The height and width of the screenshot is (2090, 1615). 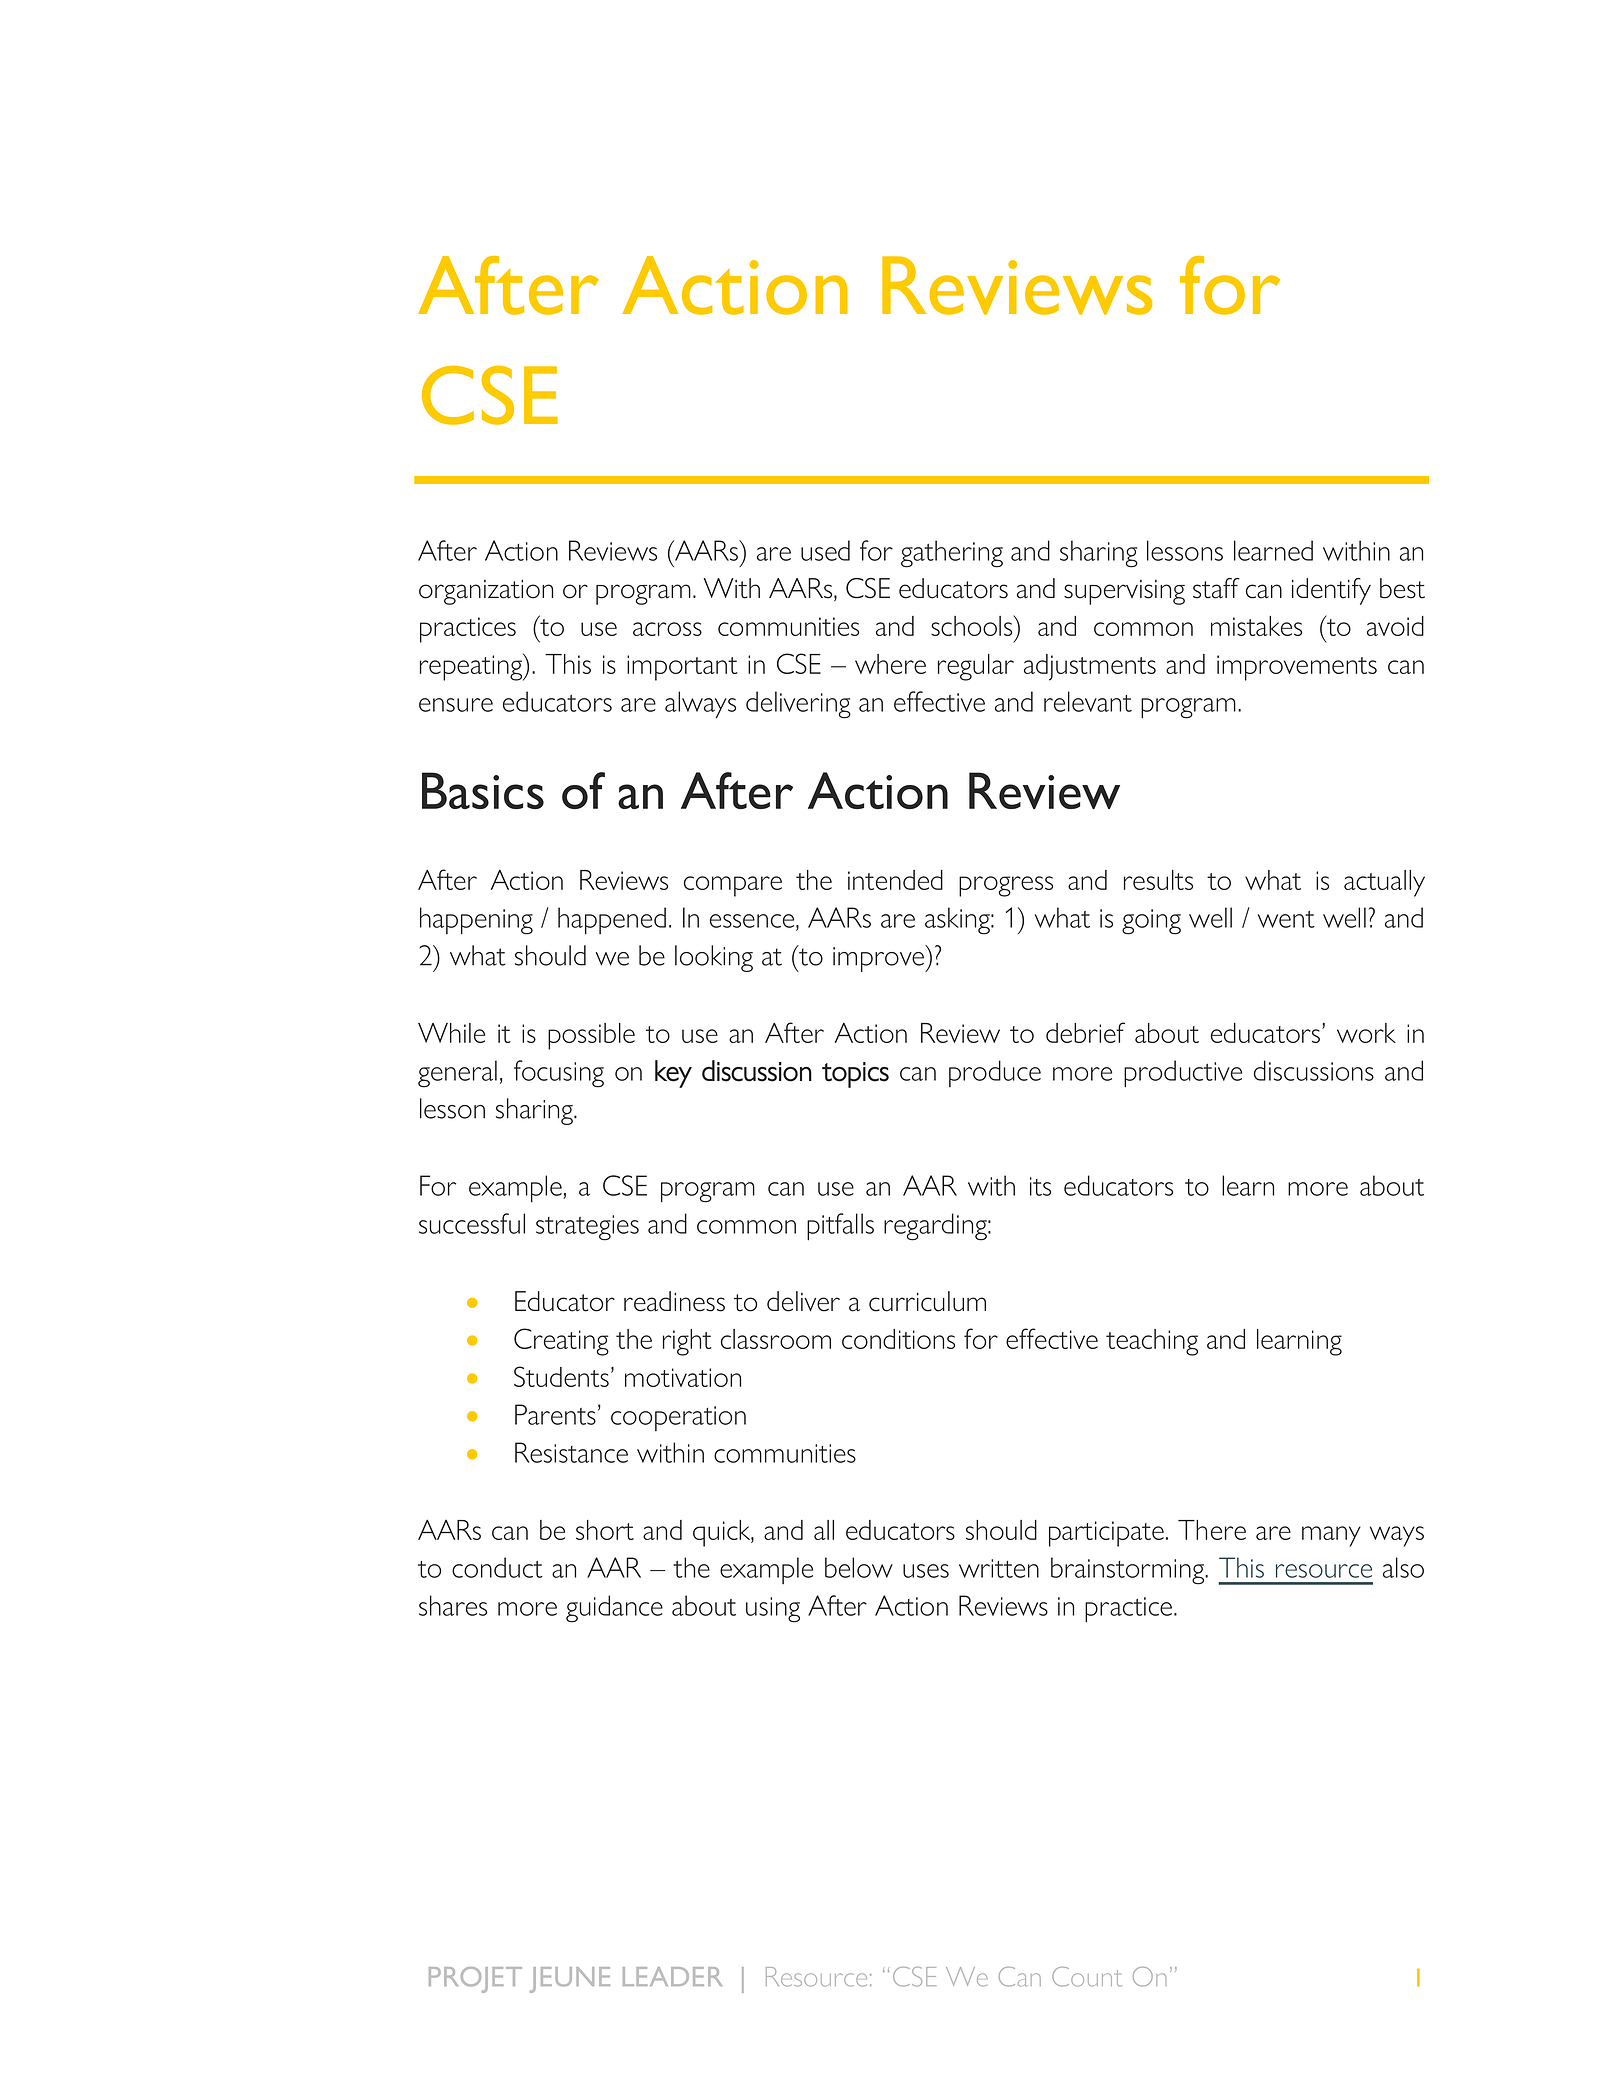 I want to click on teaching, so click(x=1152, y=1342).
